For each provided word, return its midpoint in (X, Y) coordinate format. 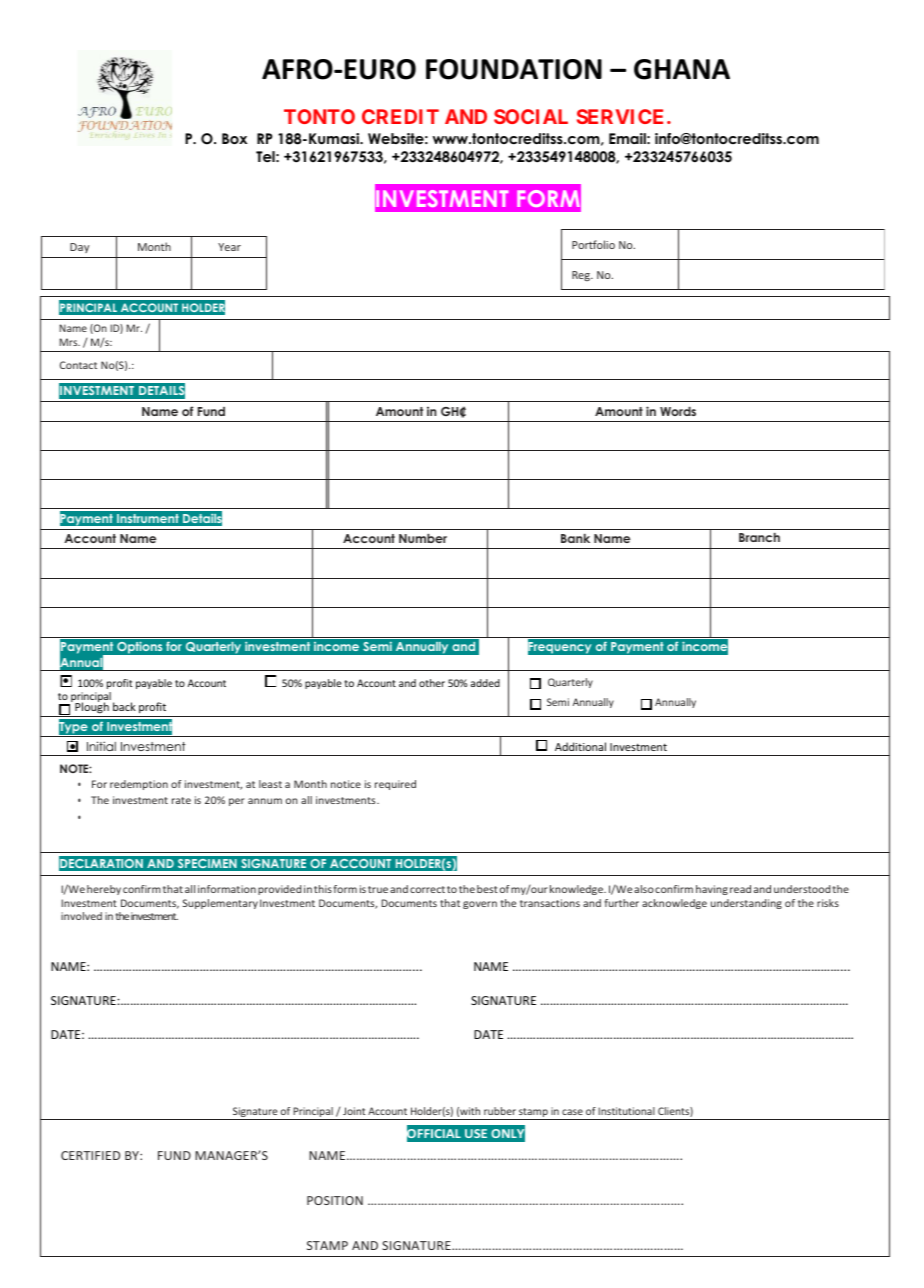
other (432, 683)
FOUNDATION (514, 69)
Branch (759, 537)
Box (234, 138)
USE (476, 1133)
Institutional (626, 1111)
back (124, 706)
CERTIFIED (90, 1155)
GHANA (682, 69)
